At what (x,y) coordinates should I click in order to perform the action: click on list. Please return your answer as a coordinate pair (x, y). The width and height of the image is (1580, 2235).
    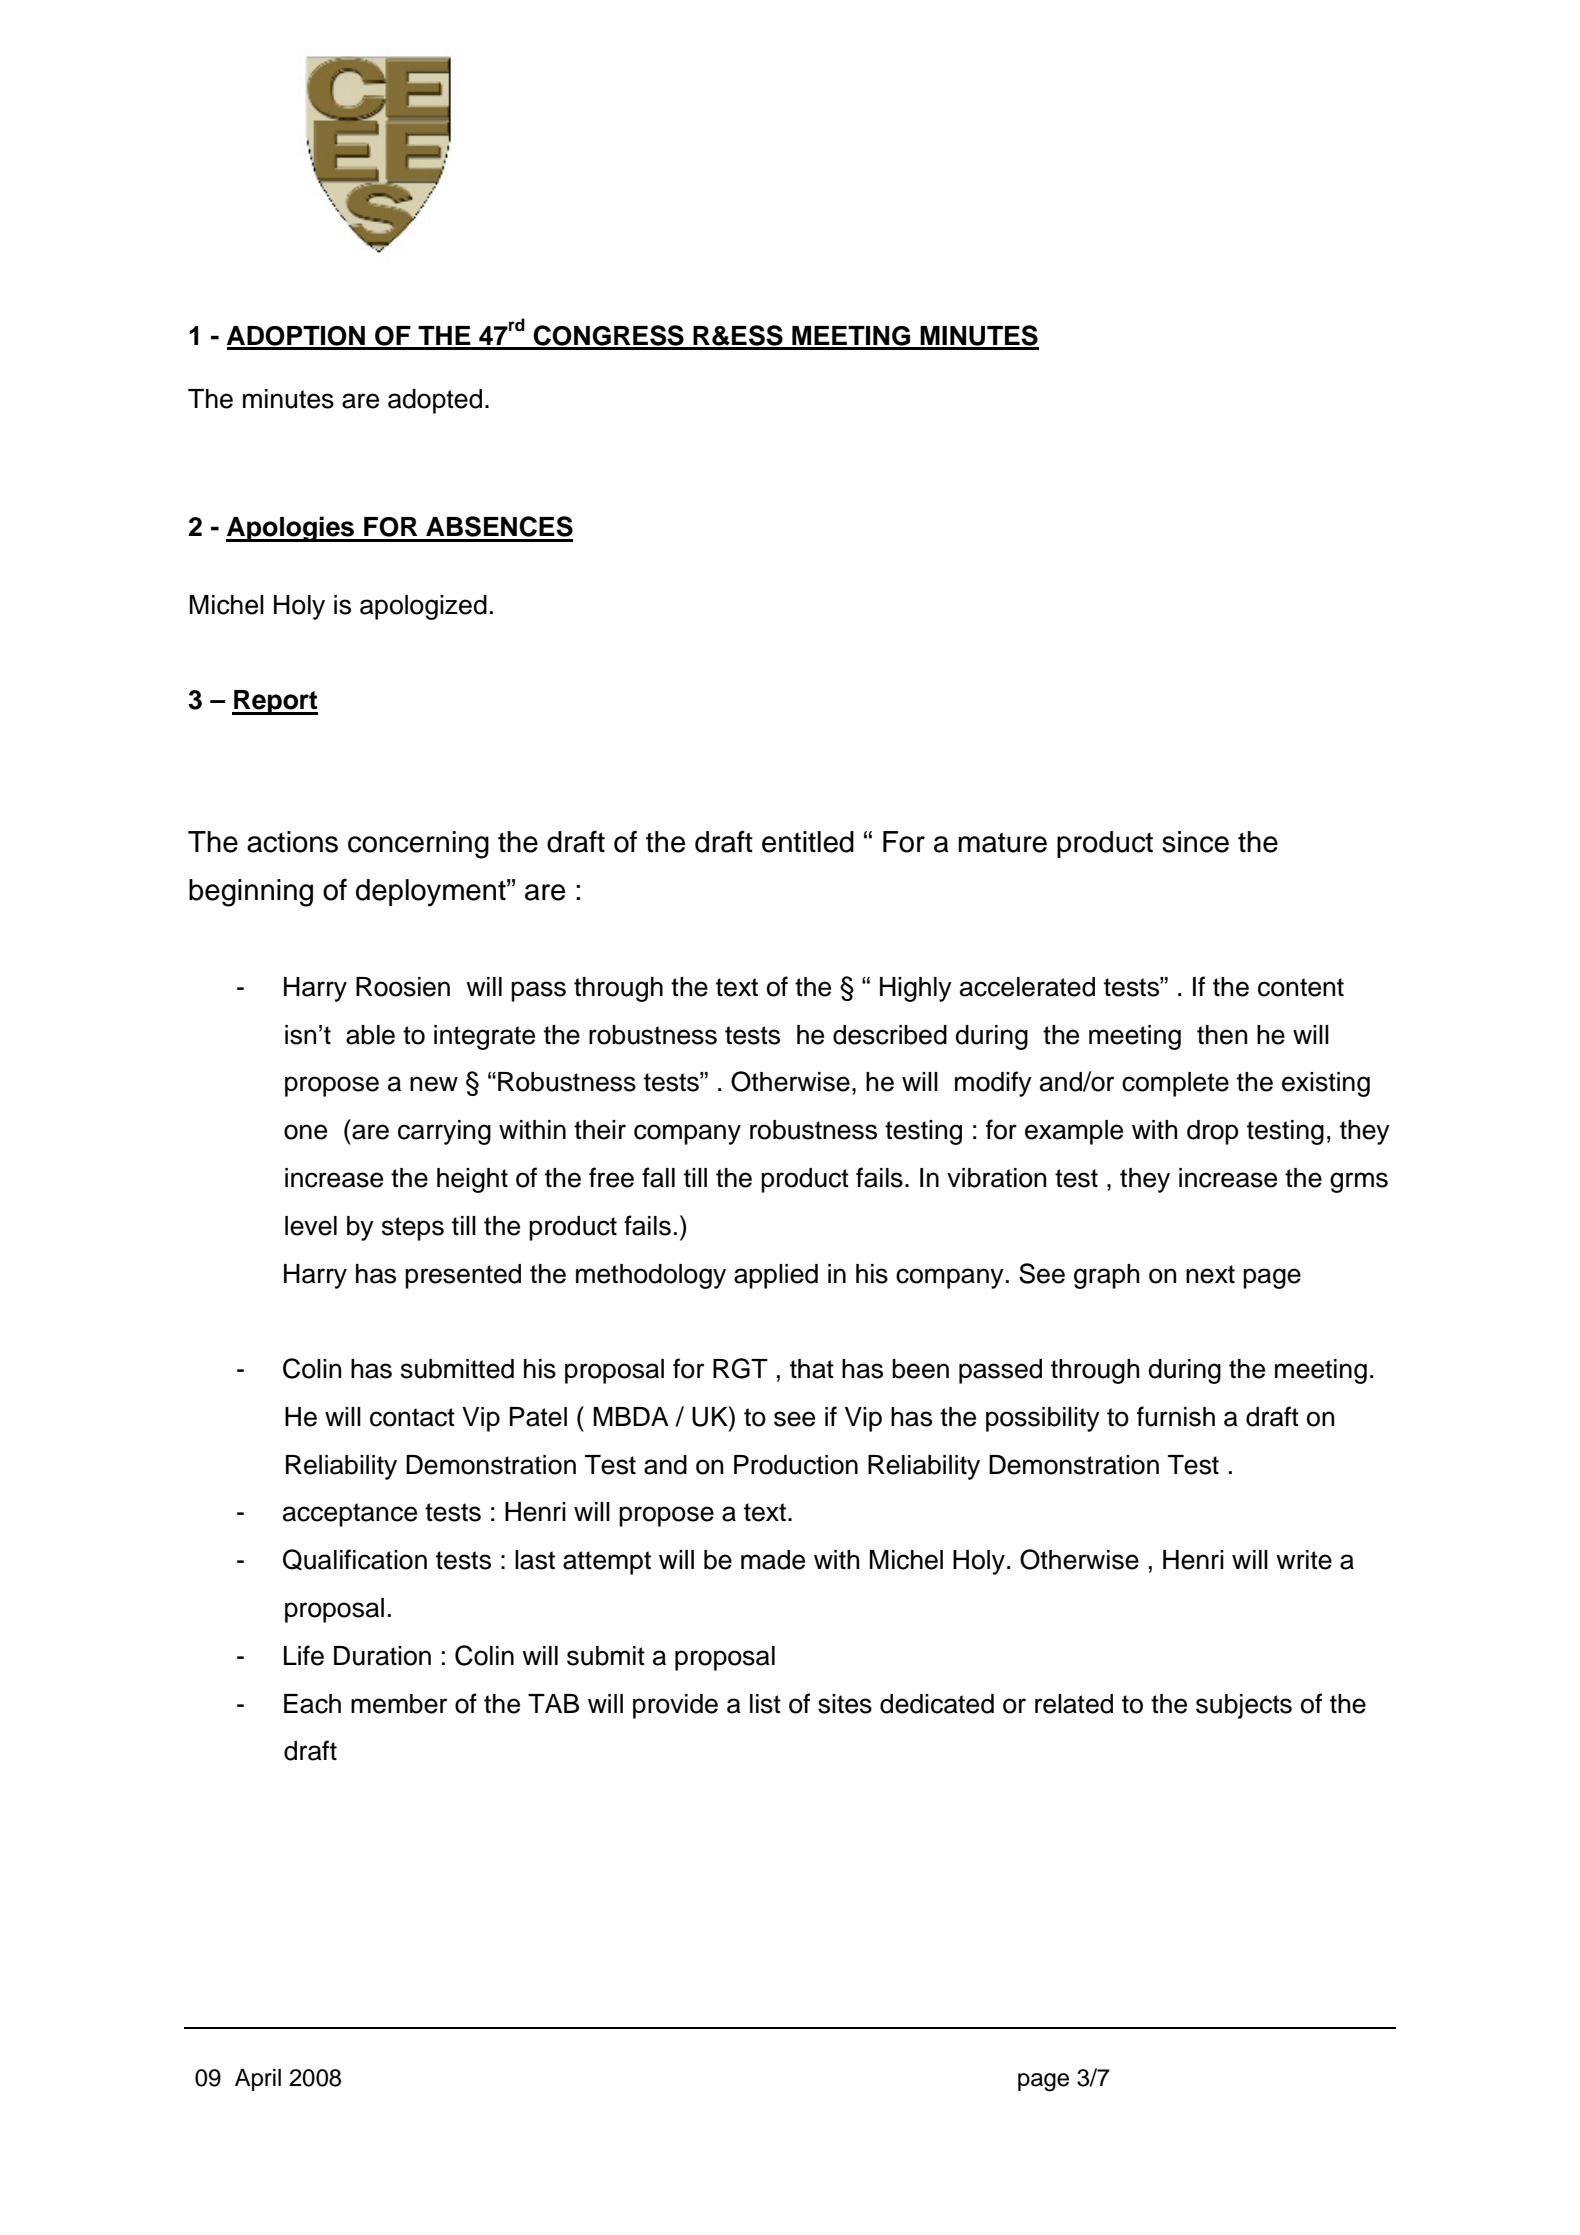
    Looking at the image, I should click on (765, 1704).
